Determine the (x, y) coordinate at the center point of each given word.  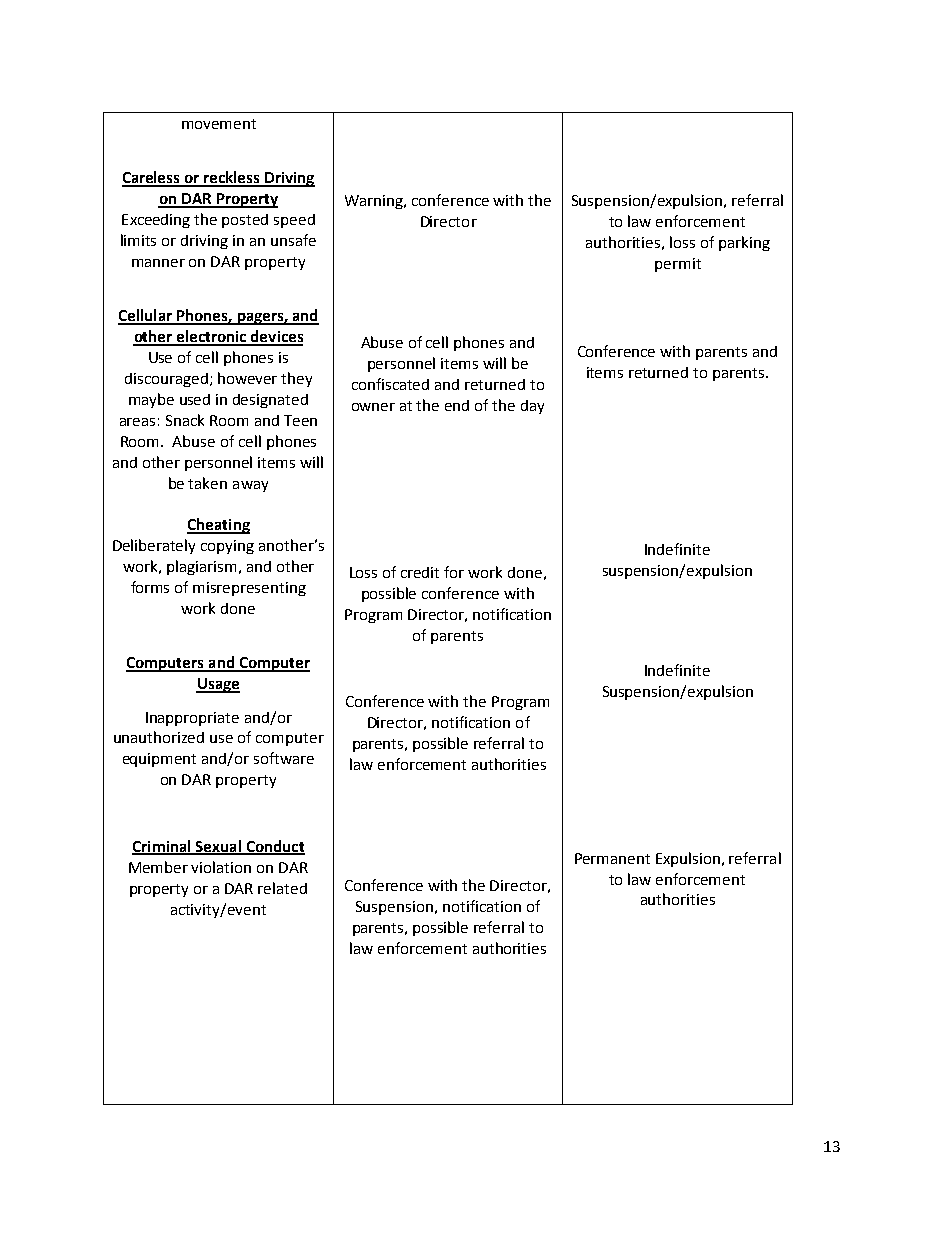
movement (219, 124)
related (282, 888)
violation (221, 867)
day (532, 407)
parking (744, 243)
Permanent (612, 858)
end (457, 405)
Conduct (274, 847)
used (195, 399)
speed (294, 221)
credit (420, 572)
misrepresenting (249, 589)
